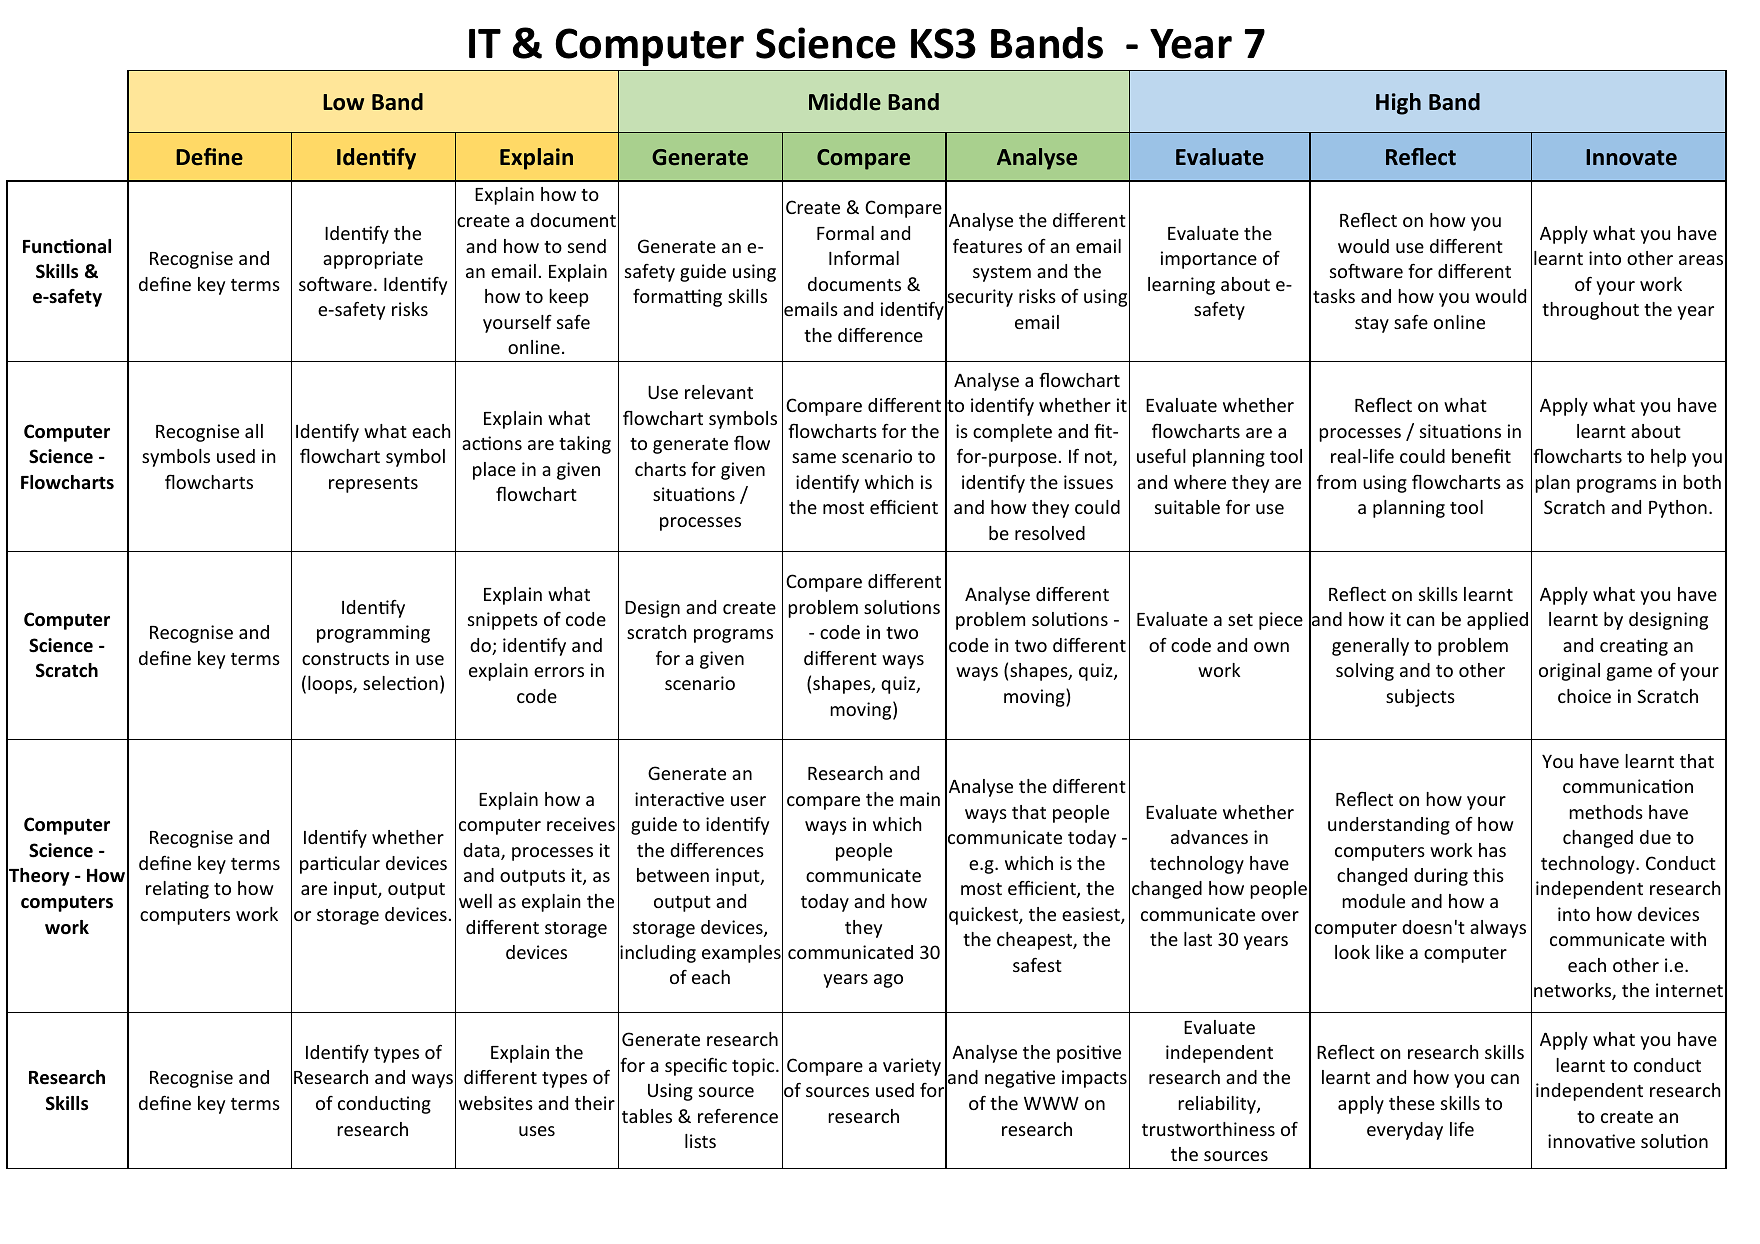 The width and height of the screenshot is (1760, 1244). Describe the element at coordinates (912, 1067) in the screenshot. I see `variety` at that location.
